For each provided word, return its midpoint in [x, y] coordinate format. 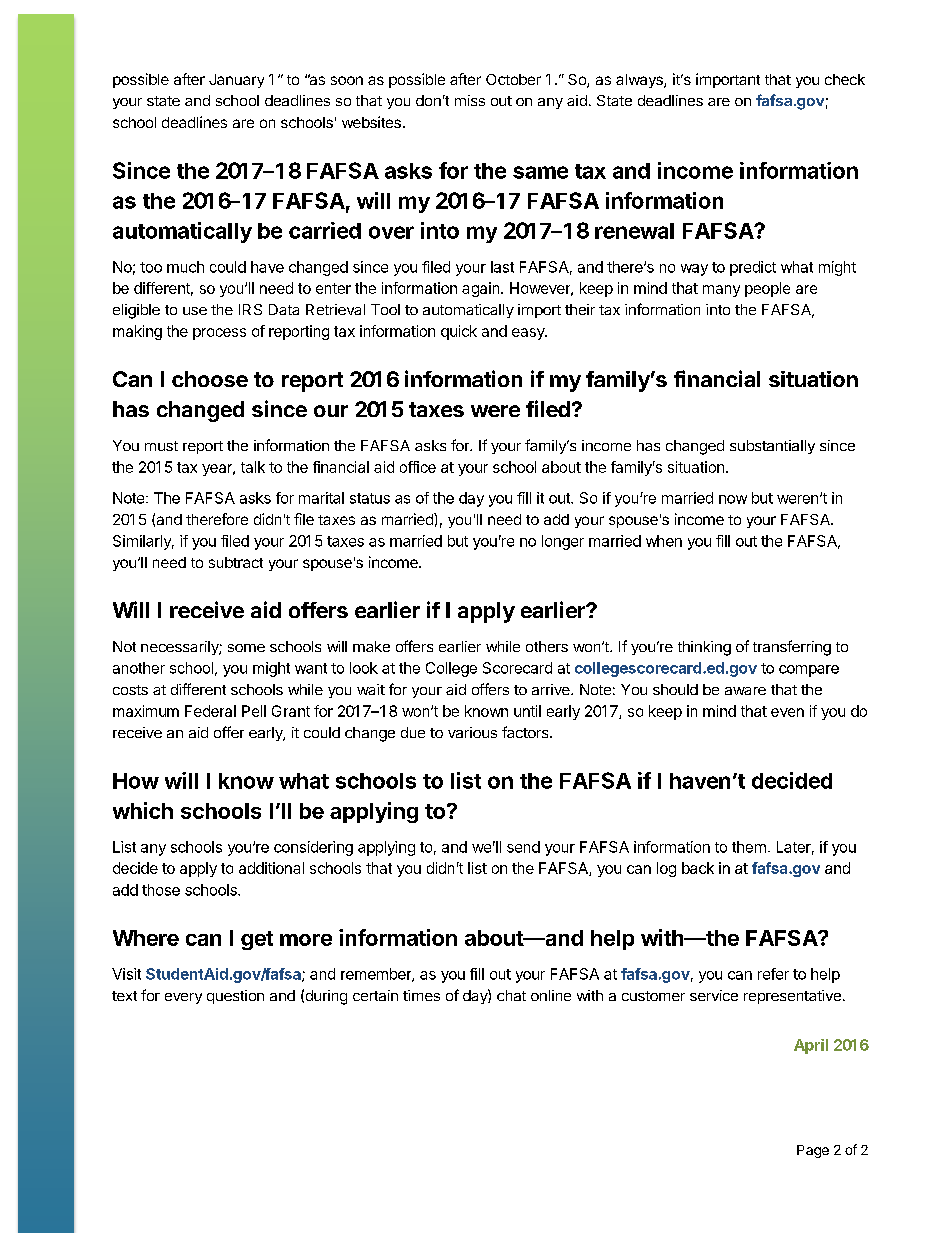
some [246, 648]
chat [511, 995]
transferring [792, 648]
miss [470, 100]
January [236, 81]
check [845, 79]
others [547, 646]
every [183, 998]
